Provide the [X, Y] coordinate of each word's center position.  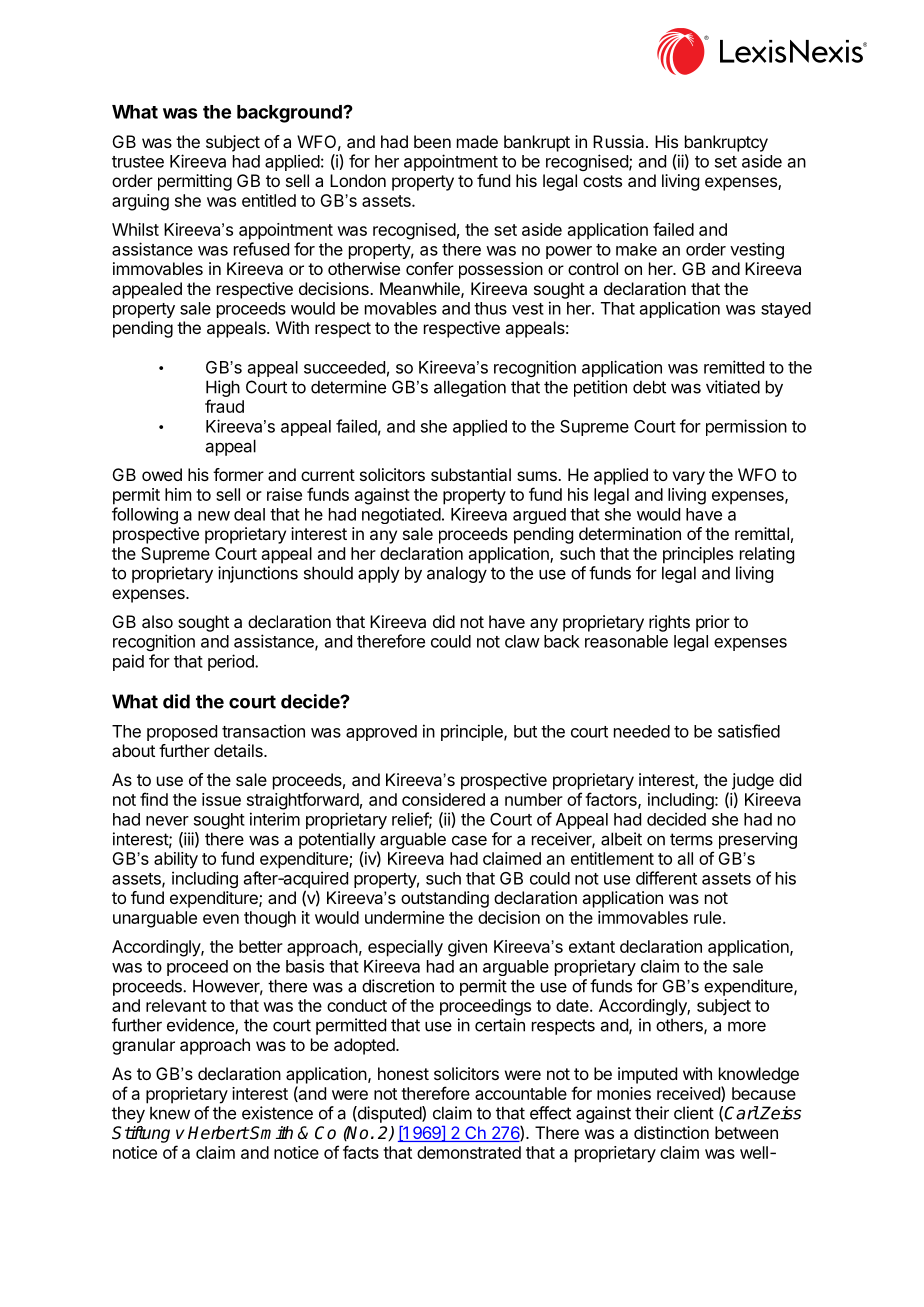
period [232, 662]
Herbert [218, 1133]
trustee [138, 162]
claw [522, 641]
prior [713, 623]
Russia [620, 141]
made [477, 141]
